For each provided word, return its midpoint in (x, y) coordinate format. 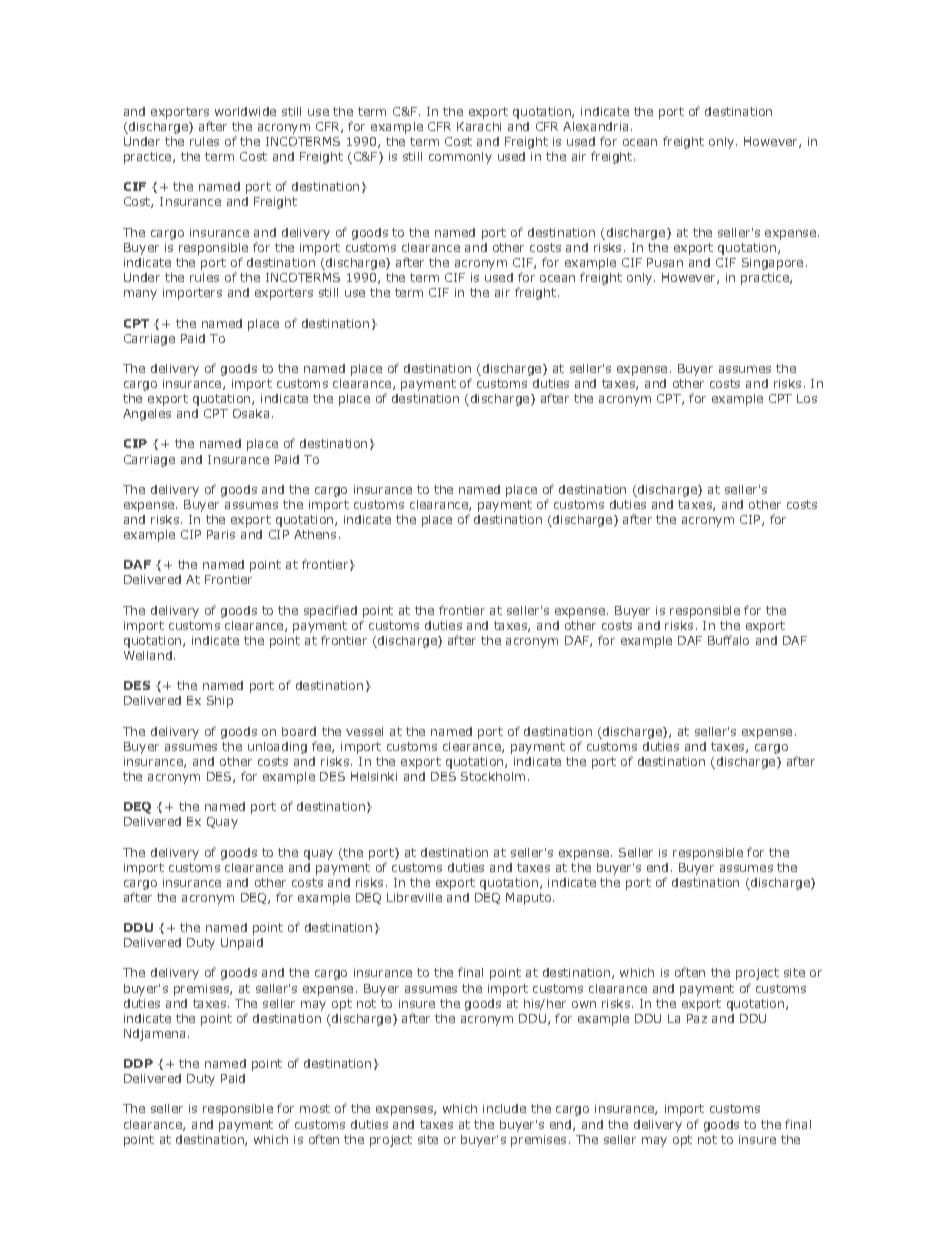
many (140, 295)
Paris (221, 534)
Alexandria (595, 126)
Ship (220, 702)
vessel (364, 731)
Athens (315, 534)
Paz (697, 1018)
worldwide (245, 111)
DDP (138, 1063)
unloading (277, 748)
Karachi (479, 126)
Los (807, 398)
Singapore (772, 264)
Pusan (665, 262)
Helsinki (374, 776)
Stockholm (493, 776)
